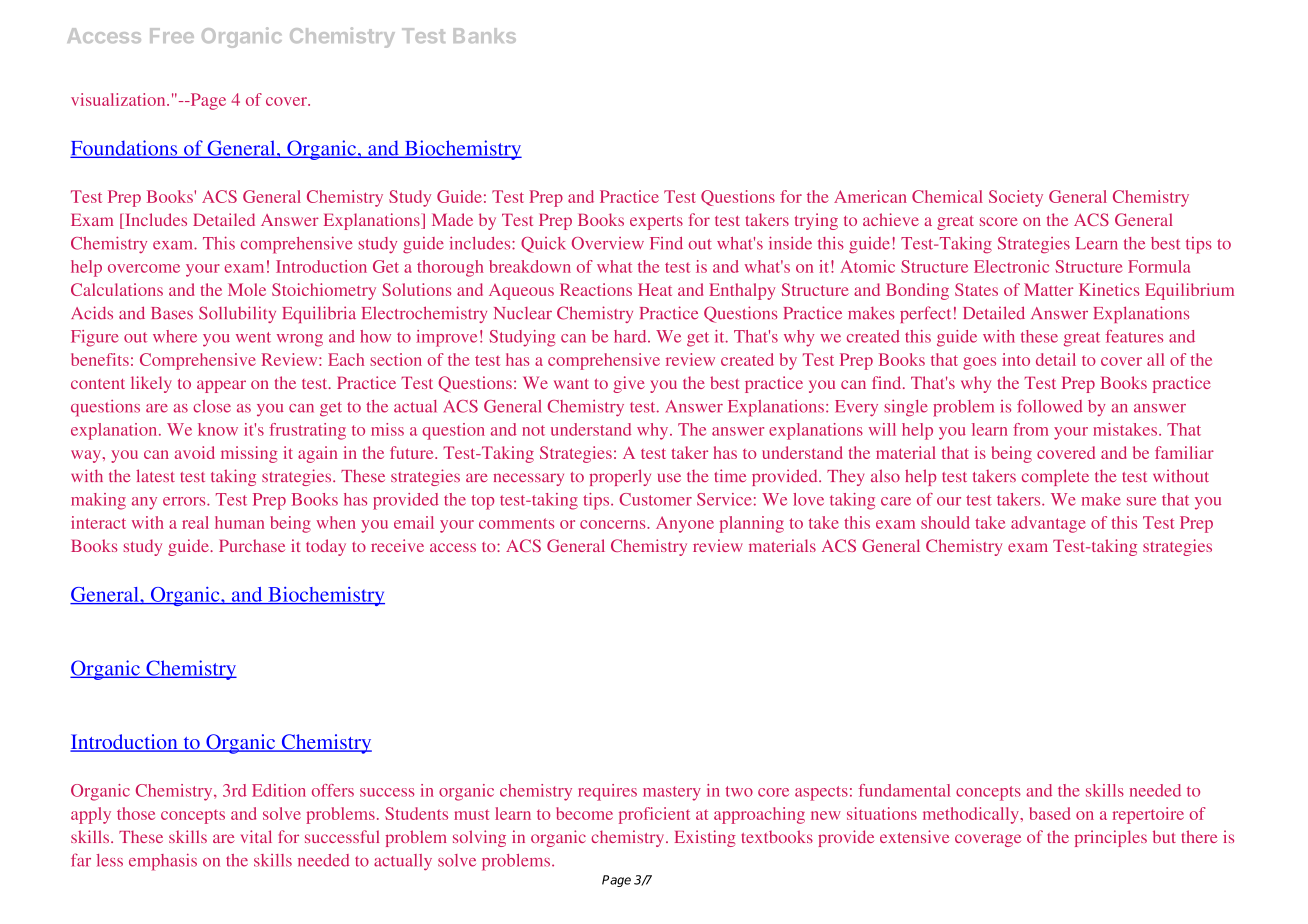 Image resolution: width=1308 pixels, height=924 pixels. What do you see at coordinates (1016, 198) in the screenshot?
I see `Society` at bounding box center [1016, 198].
